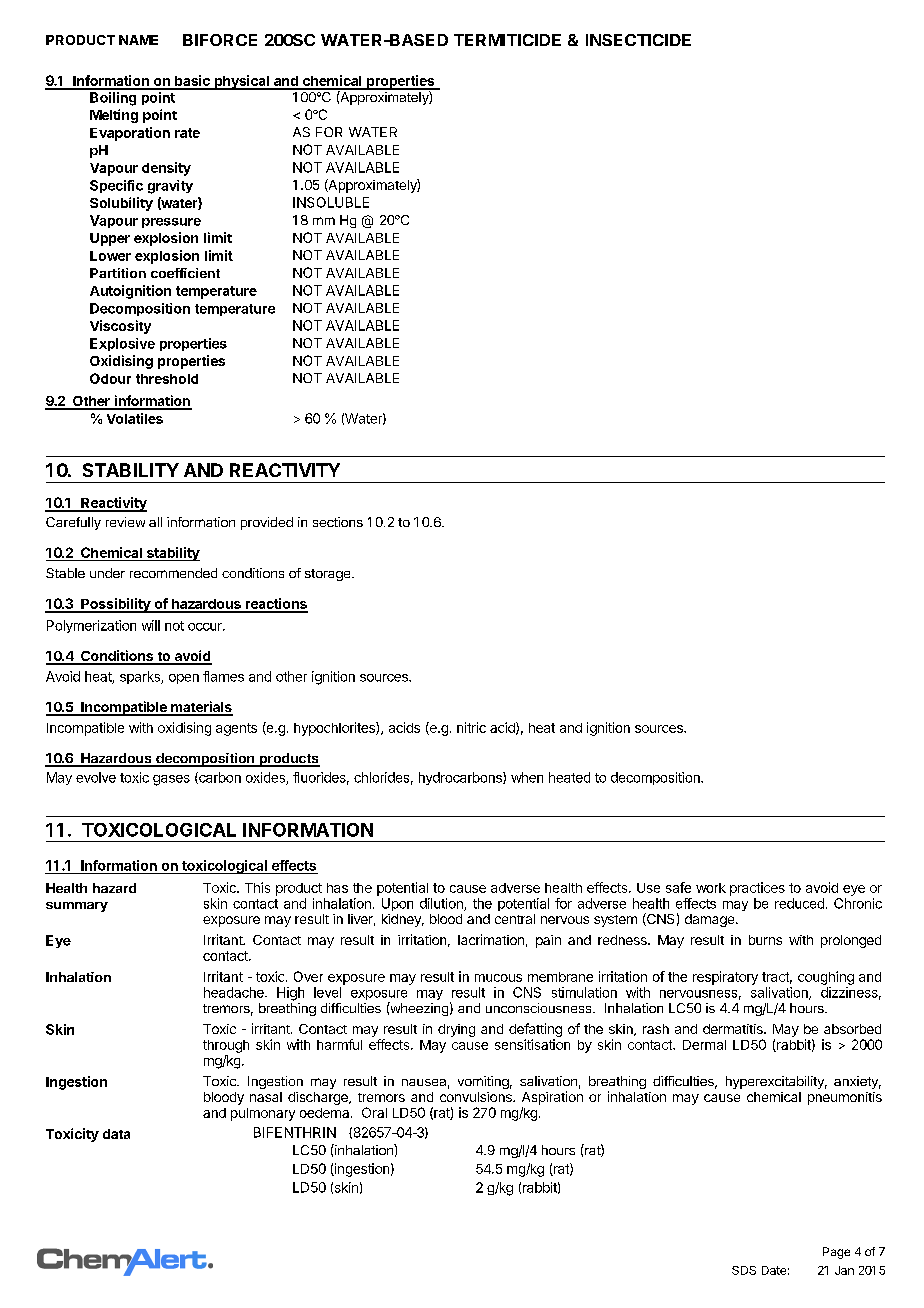  What do you see at coordinates (116, 1134) in the image?
I see `data` at bounding box center [116, 1134].
